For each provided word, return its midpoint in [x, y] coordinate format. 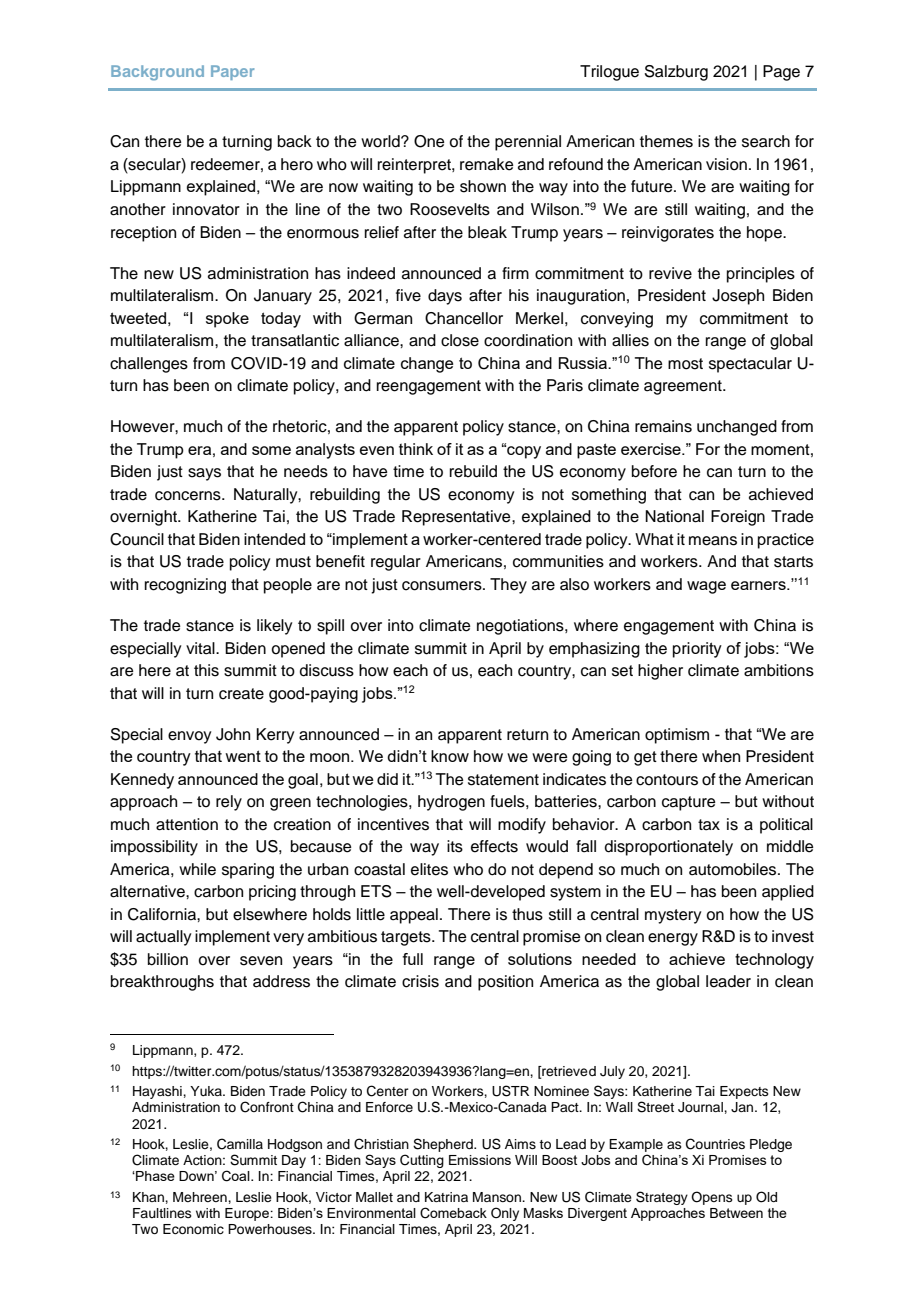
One [429, 141]
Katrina [446, 1197]
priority [697, 650]
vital [201, 648]
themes [666, 141]
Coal [237, 1176]
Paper [232, 72]
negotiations [521, 627]
